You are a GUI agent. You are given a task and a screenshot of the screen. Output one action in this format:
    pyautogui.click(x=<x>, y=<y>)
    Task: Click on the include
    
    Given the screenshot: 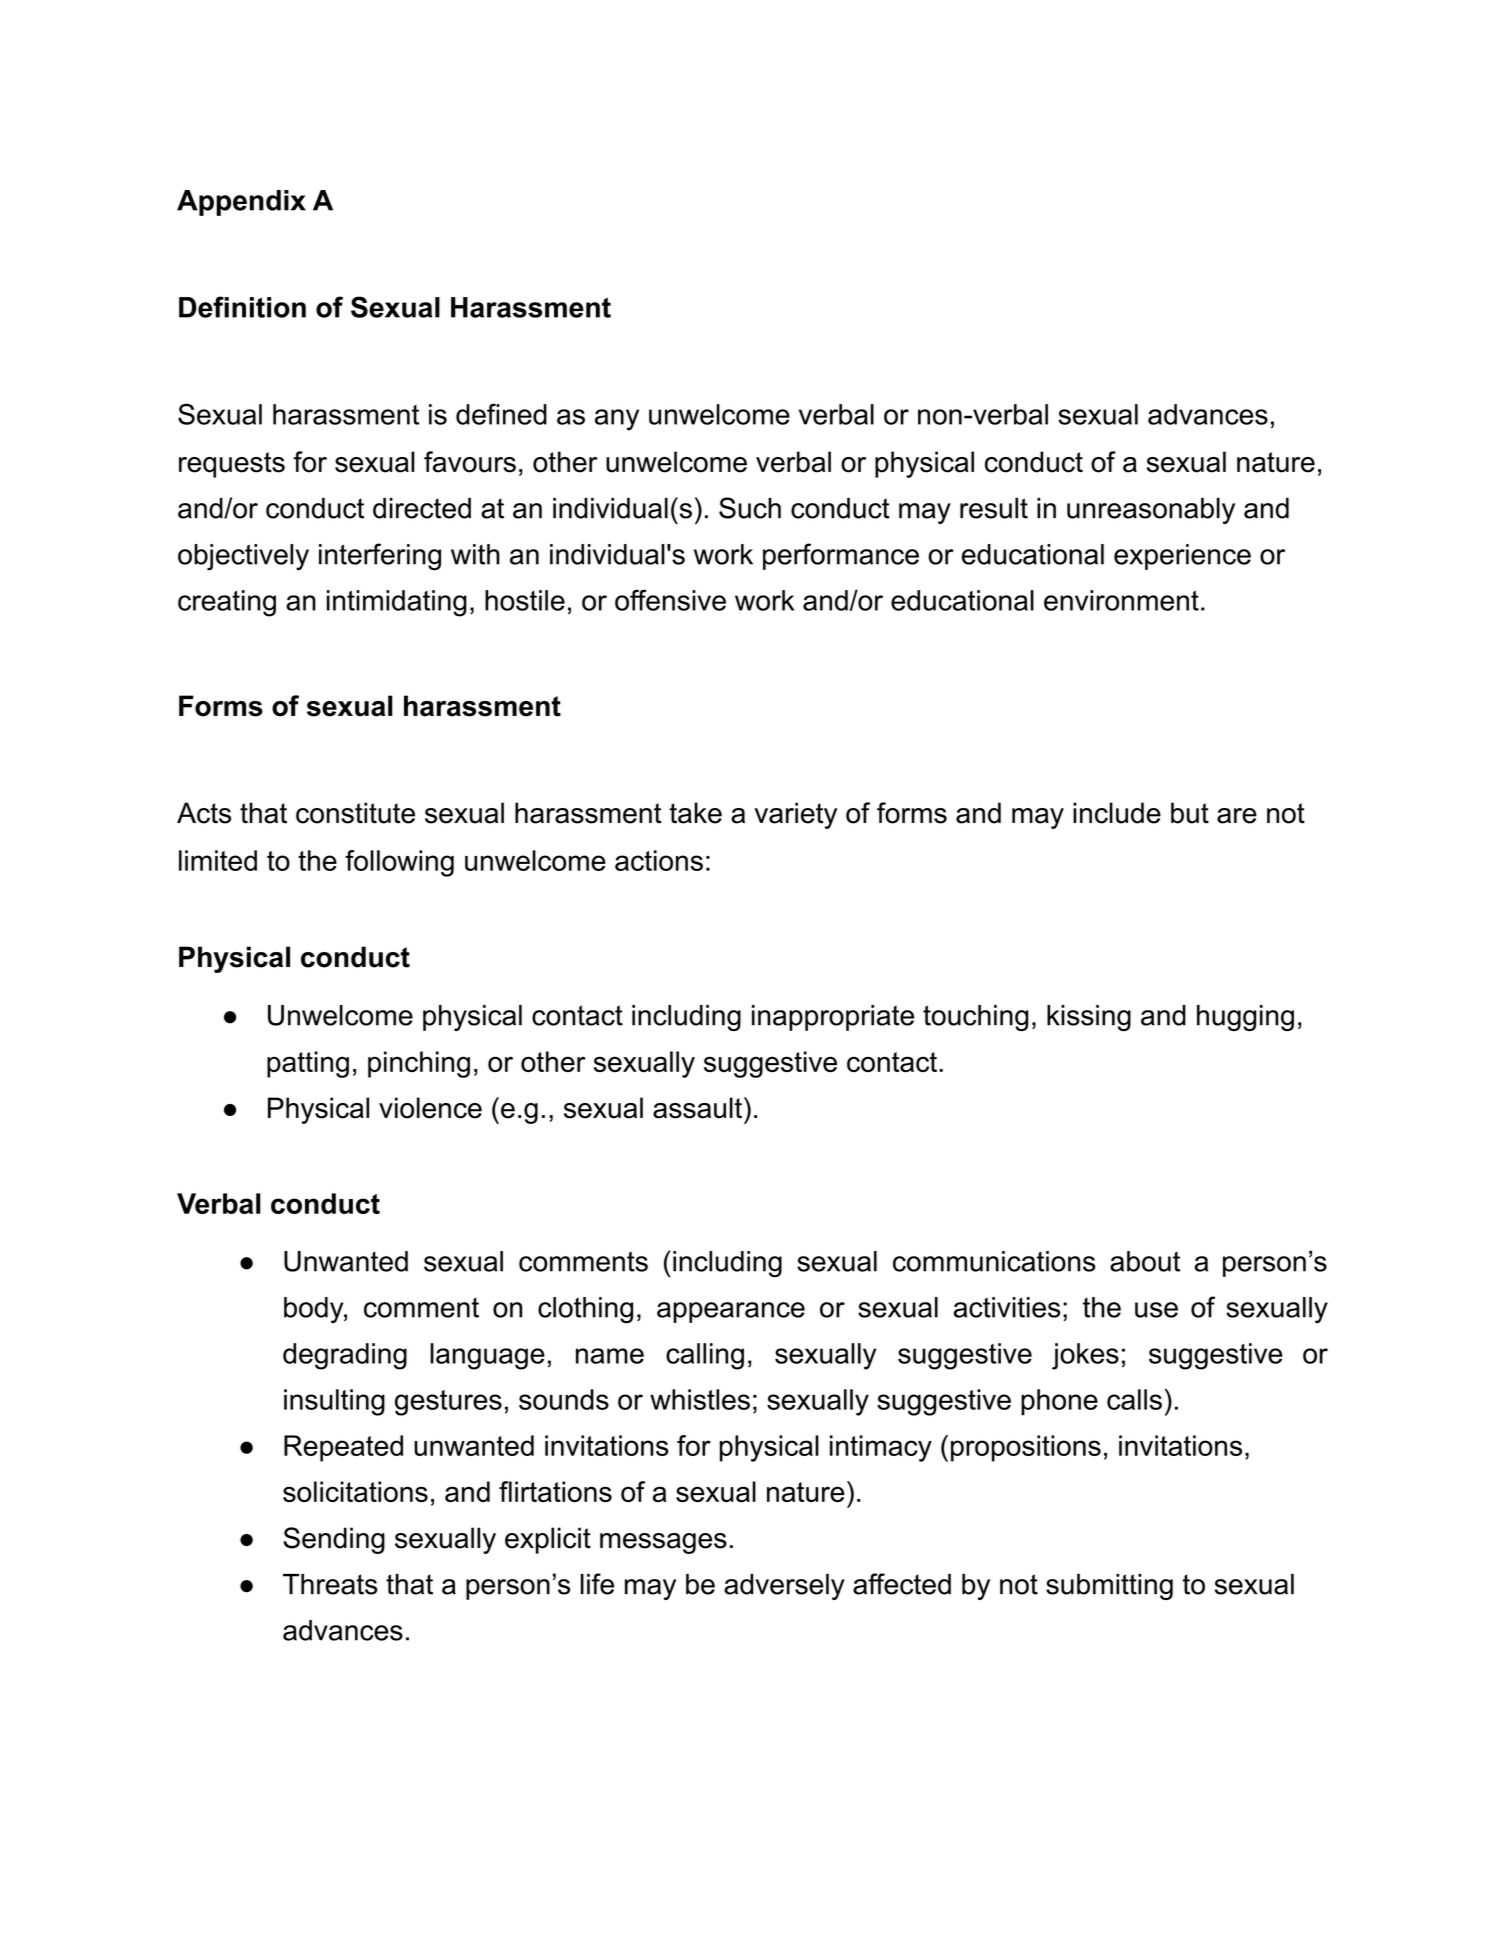 What is the action you would take?
    pyautogui.click(x=1117, y=813)
